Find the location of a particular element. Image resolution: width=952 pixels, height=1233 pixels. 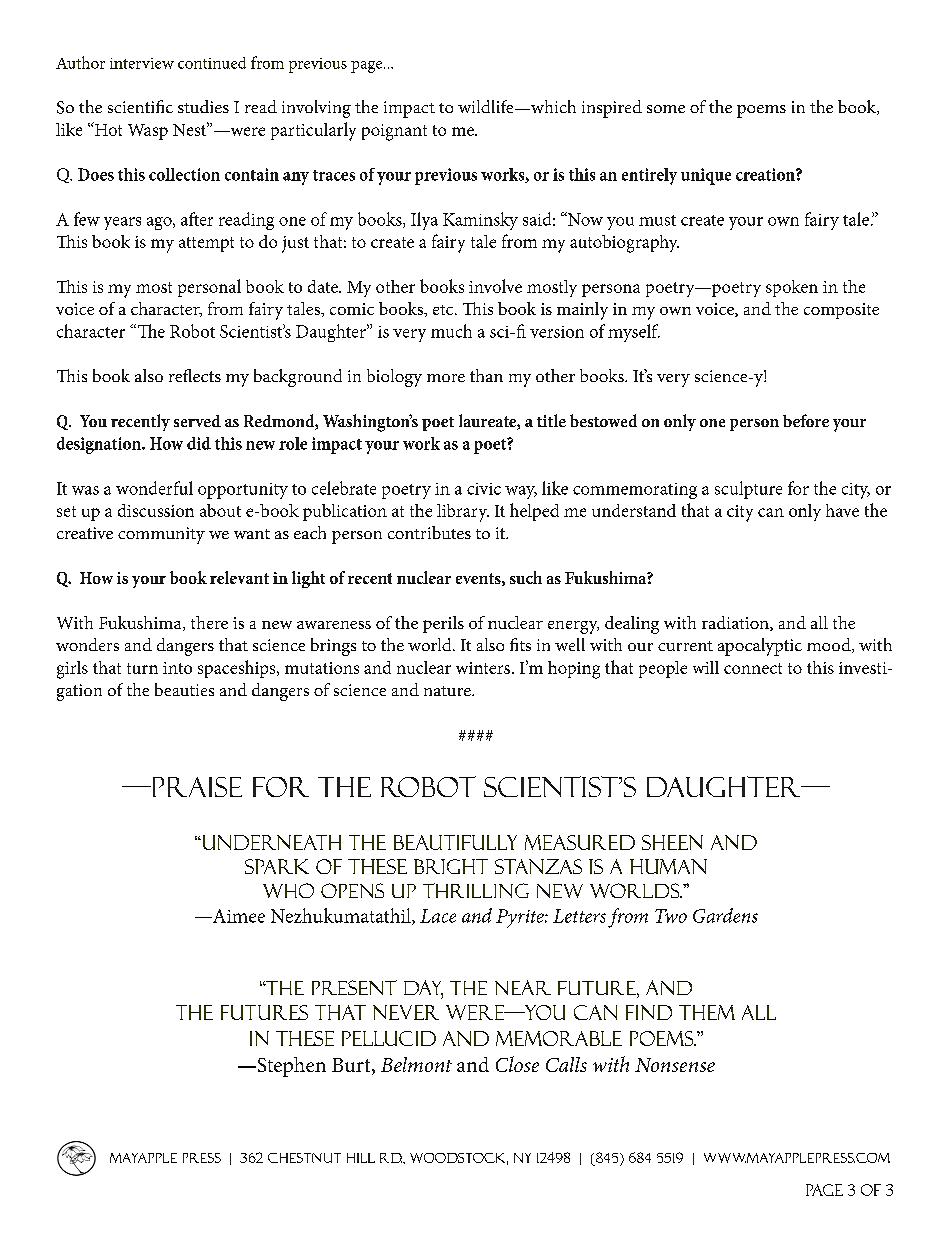

some is located at coordinates (666, 109).
